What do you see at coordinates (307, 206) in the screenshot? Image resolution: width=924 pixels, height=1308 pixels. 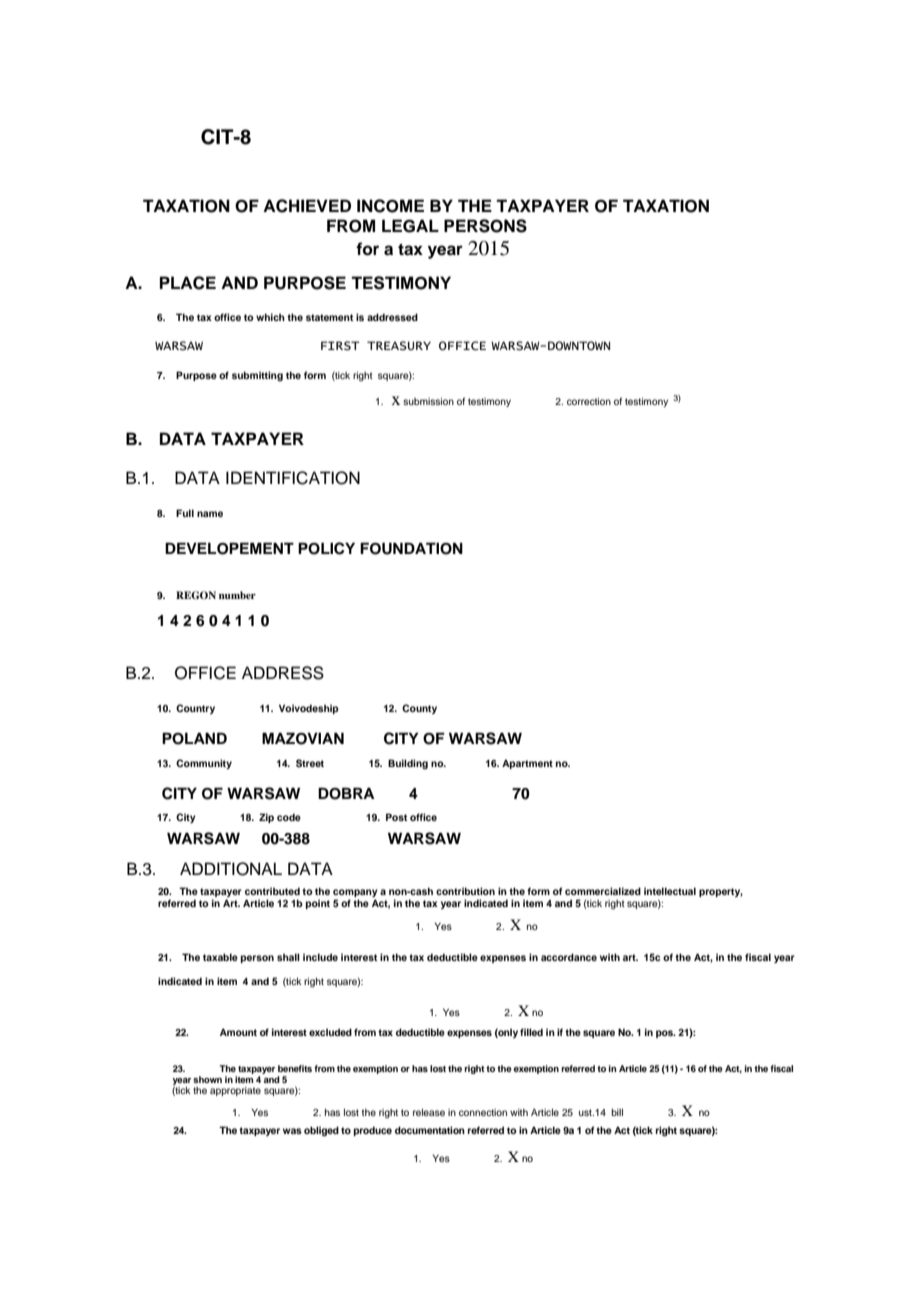 I see `ACHIEVED` at bounding box center [307, 206].
